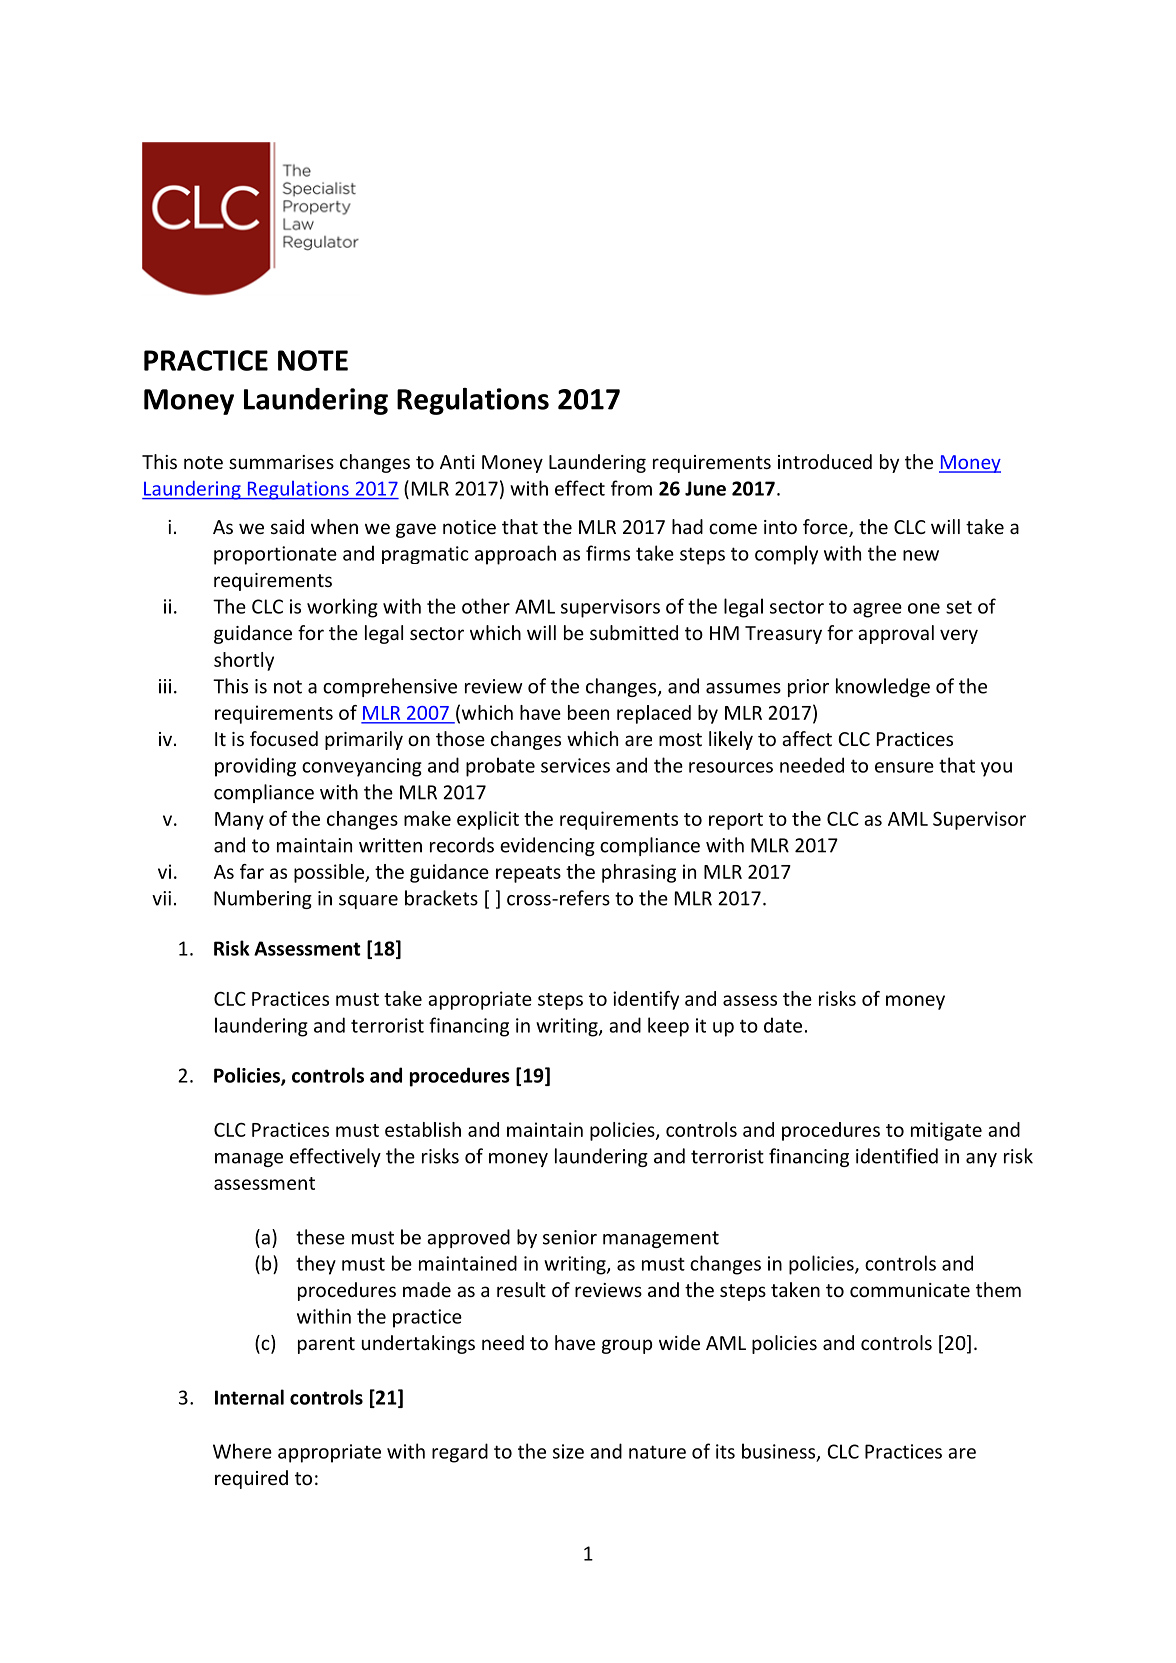 This screenshot has width=1176, height=1663. Describe the element at coordinates (570, 1237) in the screenshot. I see `senior` at that location.
